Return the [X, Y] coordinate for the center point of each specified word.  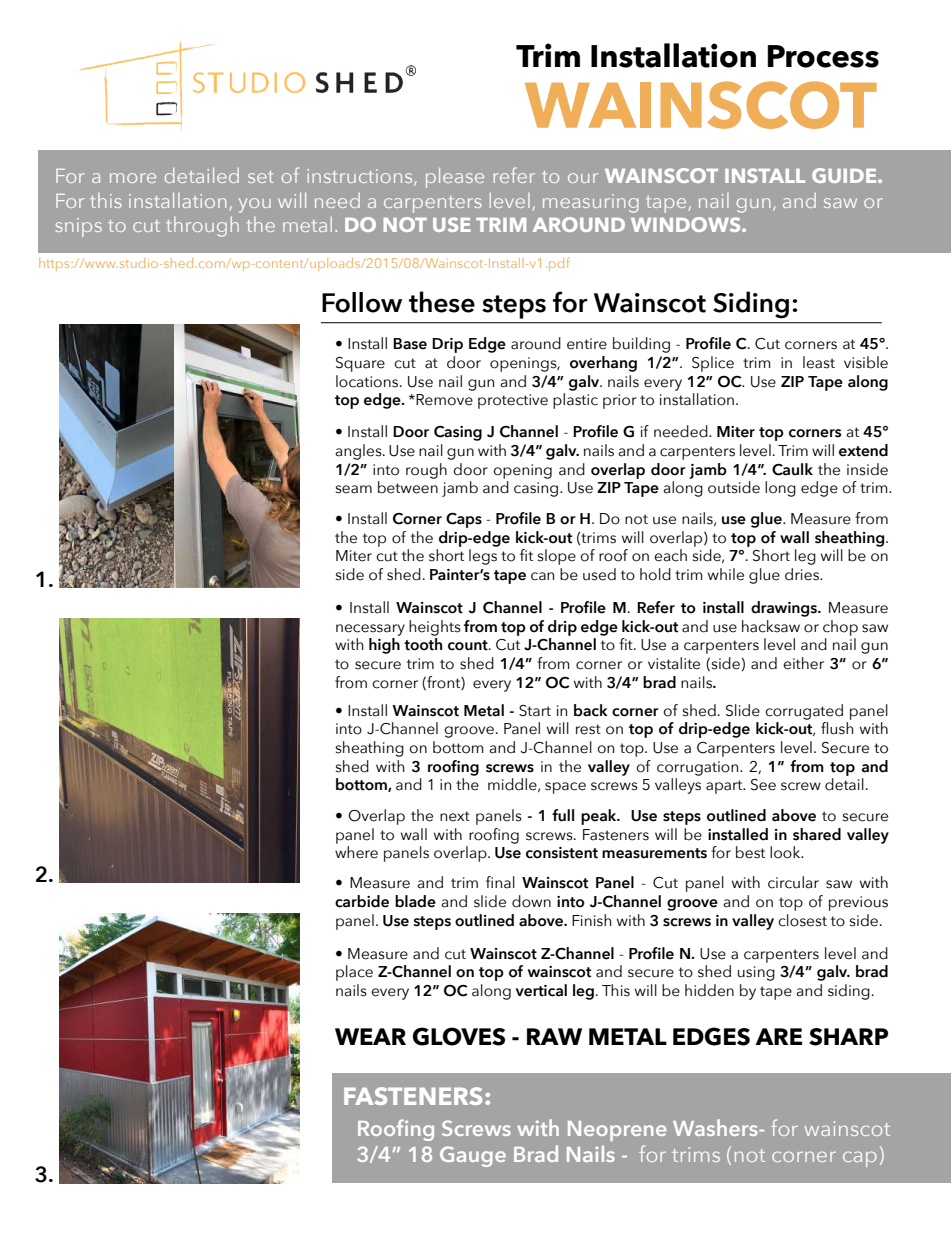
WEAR [370, 1036]
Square [360, 364]
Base [410, 344]
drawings [785, 609]
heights [435, 628]
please [455, 178]
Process [823, 56]
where [356, 852]
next [455, 816]
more [133, 178]
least [819, 362]
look [786, 852]
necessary [370, 630]
